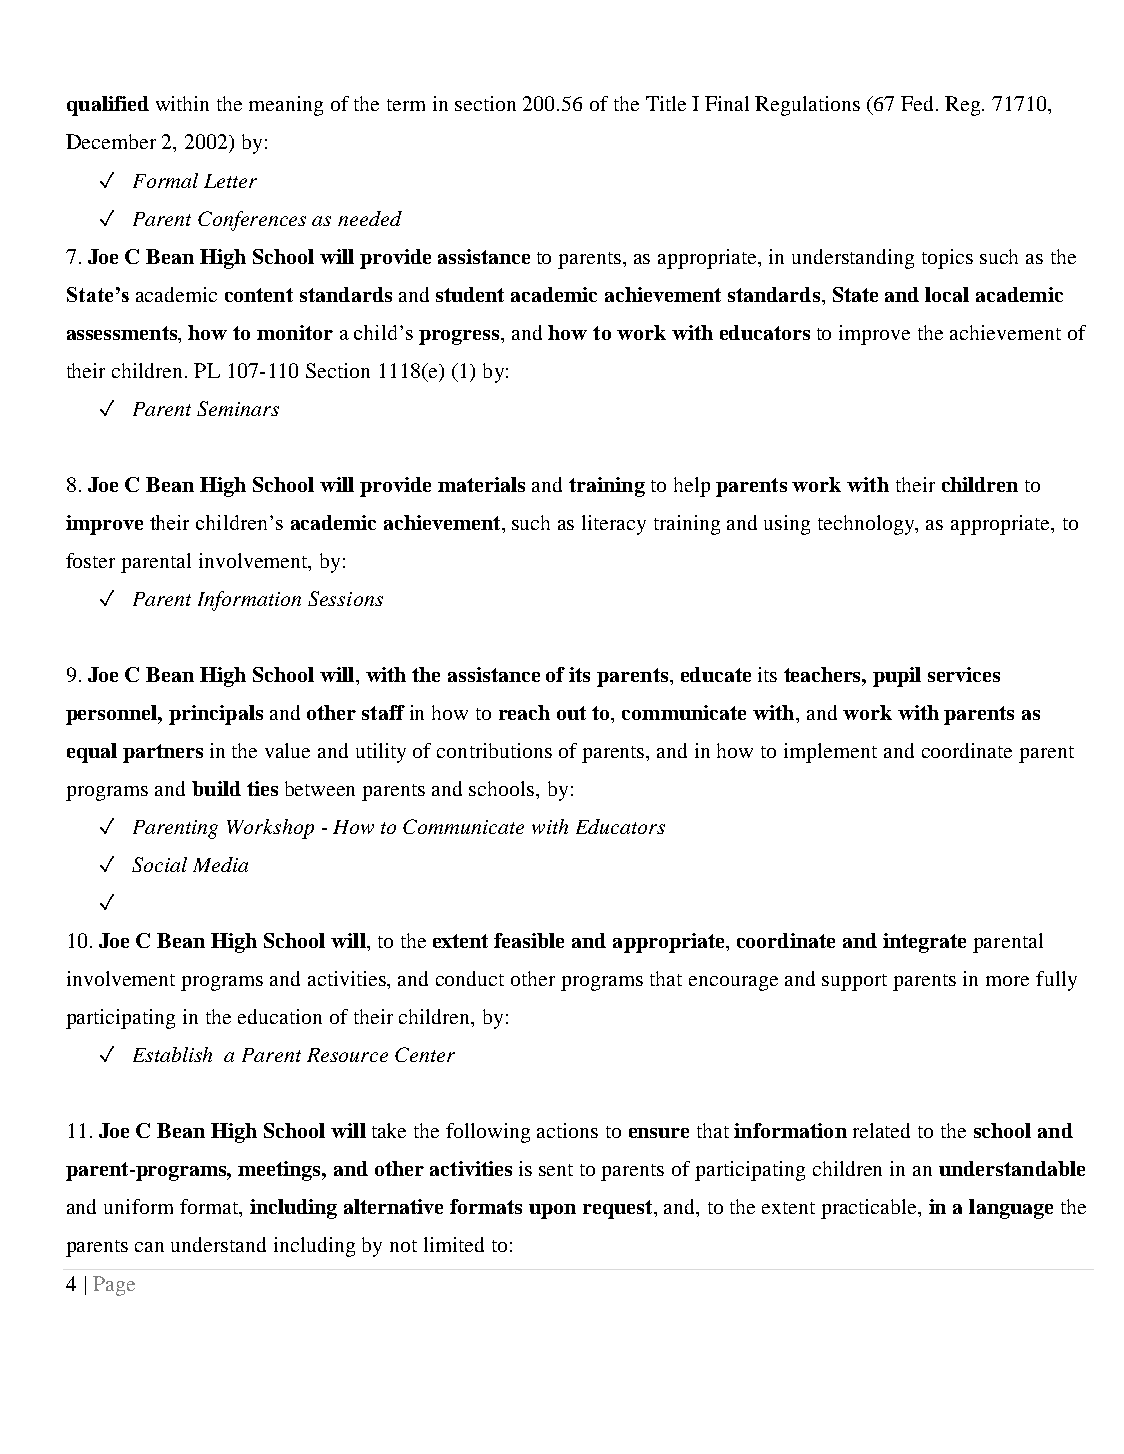 The height and width of the screenshot is (1454, 1124). What do you see at coordinates (571, 713) in the screenshot?
I see `out` at bounding box center [571, 713].
